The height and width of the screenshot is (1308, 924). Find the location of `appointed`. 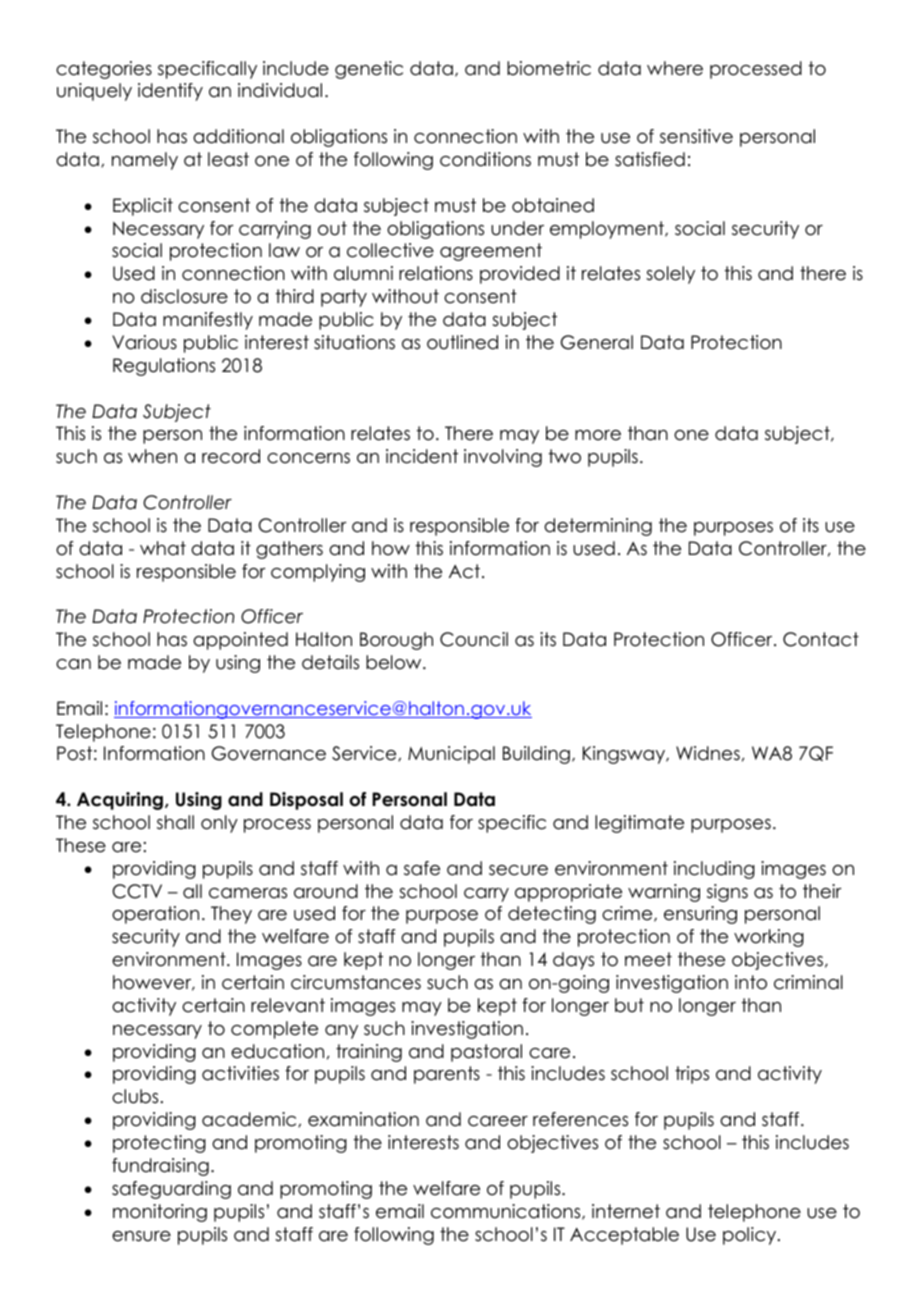

appointed is located at coordinates (240, 641).
